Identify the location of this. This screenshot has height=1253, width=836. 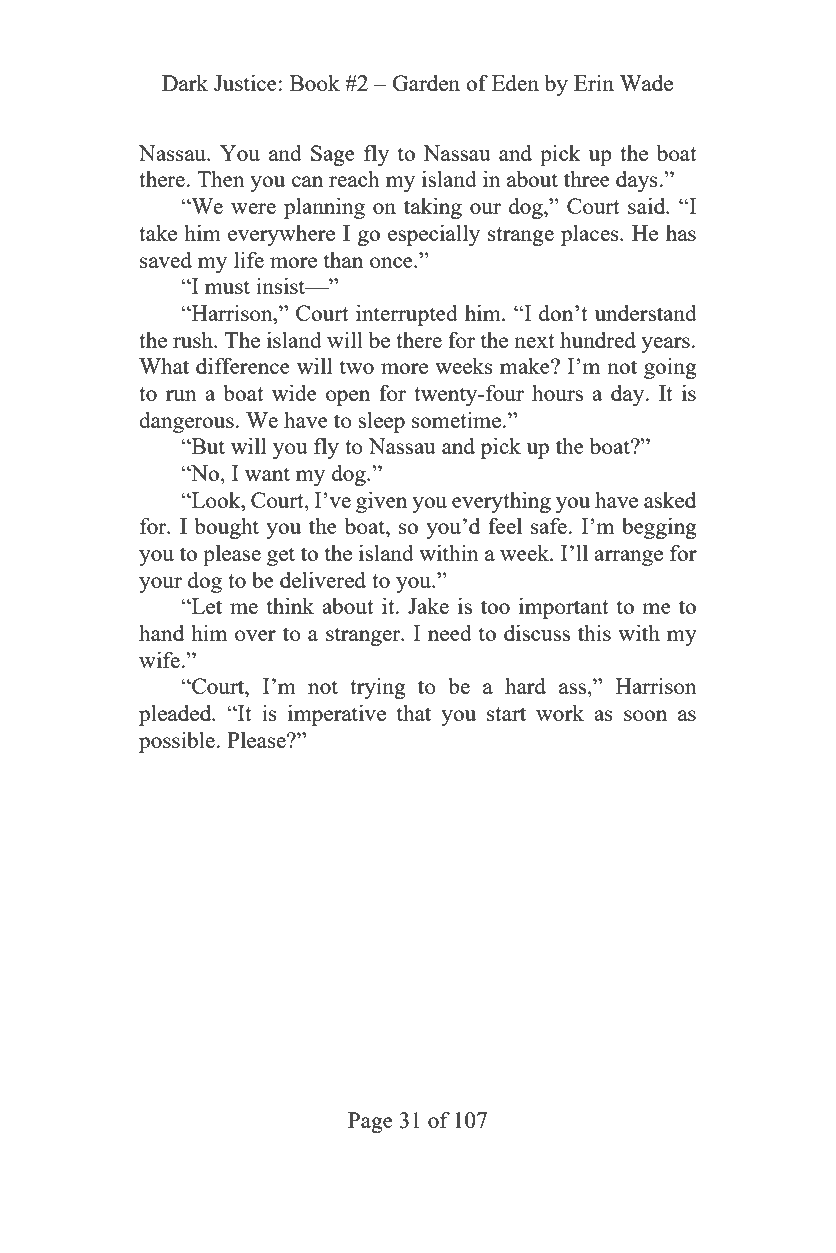
(594, 632).
